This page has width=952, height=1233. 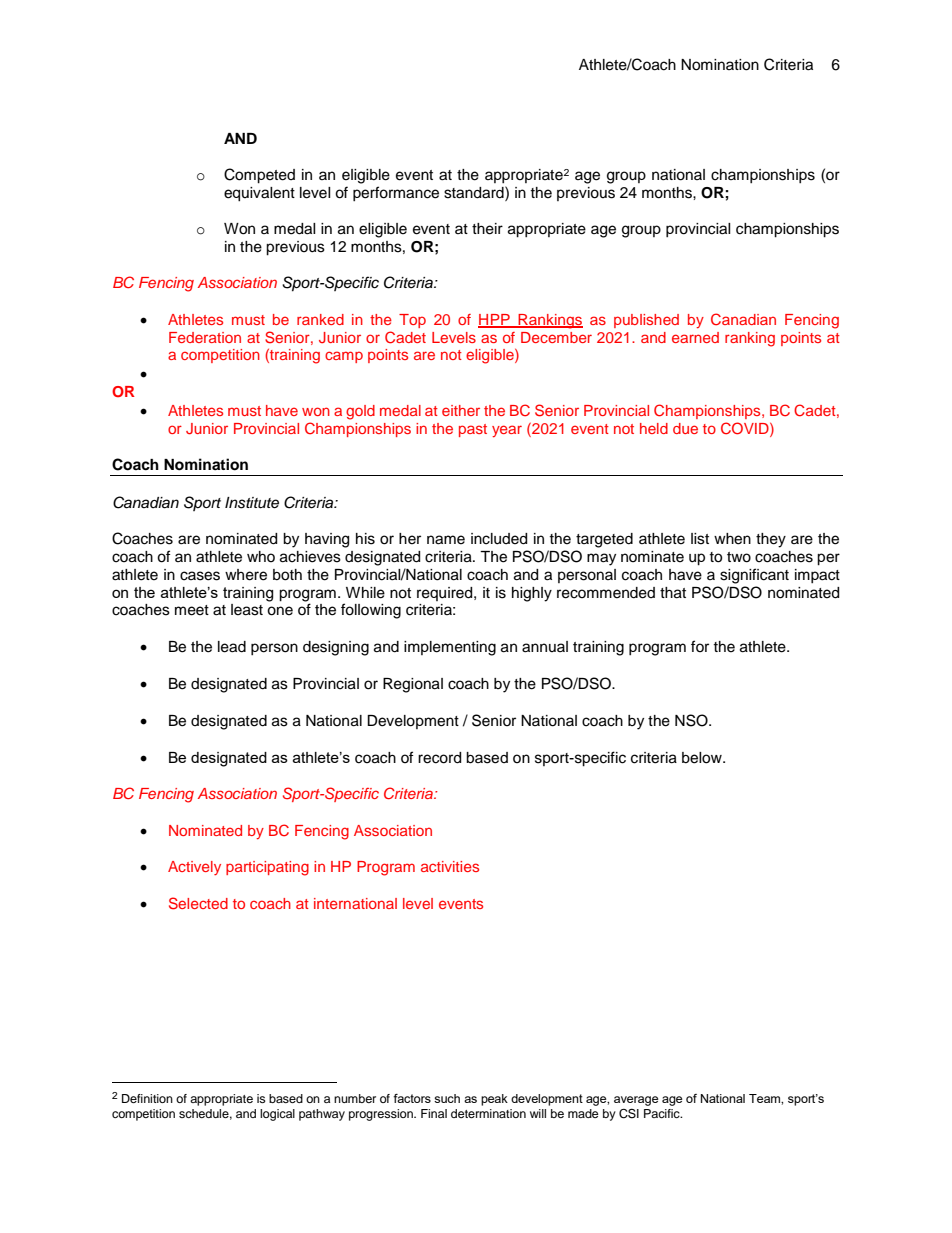 I want to click on Actively, so click(x=194, y=868).
